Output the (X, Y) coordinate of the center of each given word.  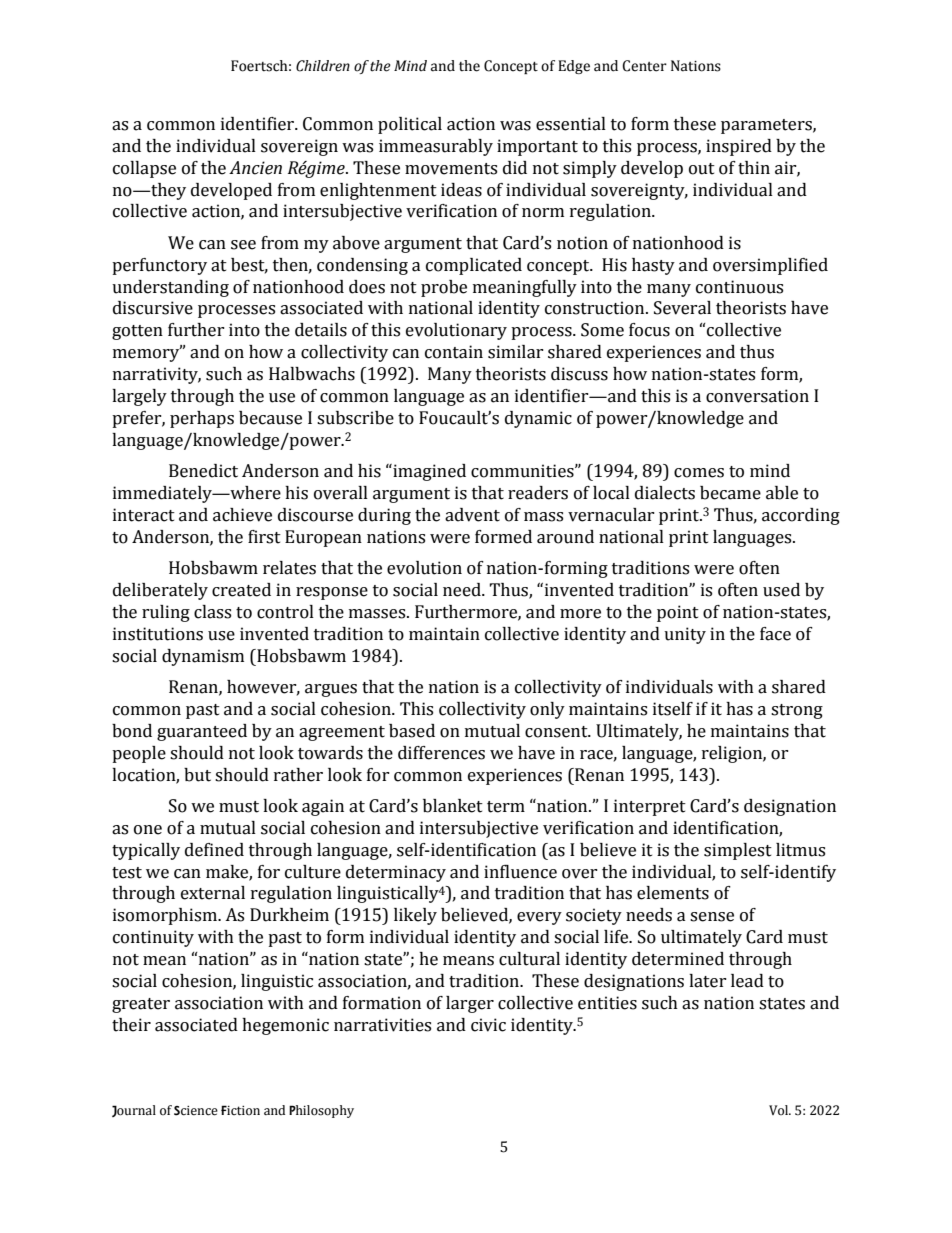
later (708, 981)
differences (441, 753)
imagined (428, 472)
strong (797, 711)
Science (196, 1111)
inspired (739, 147)
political (410, 125)
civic (488, 1025)
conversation (757, 396)
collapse (144, 169)
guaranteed (202, 732)
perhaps (202, 419)
